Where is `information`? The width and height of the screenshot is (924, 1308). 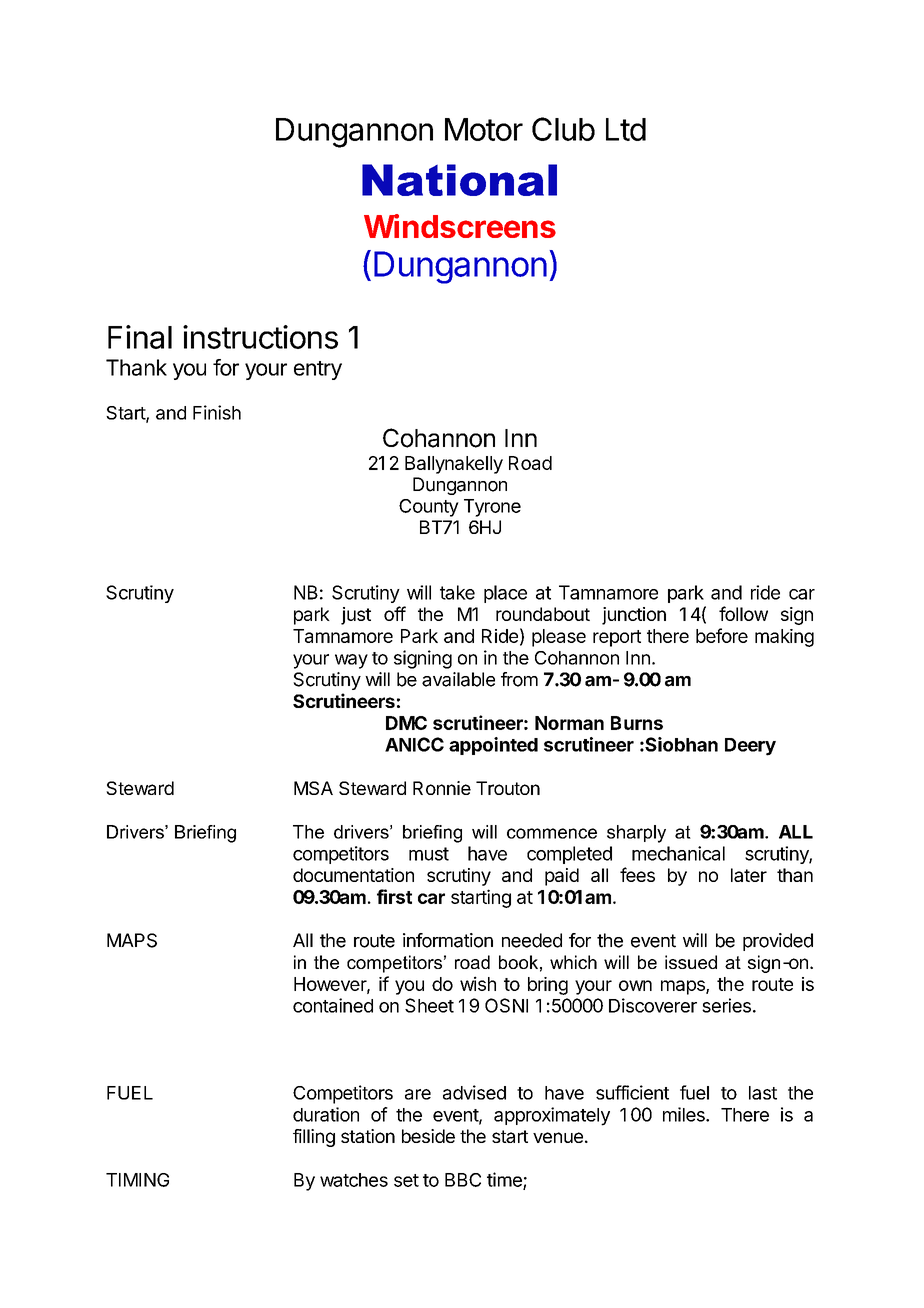
information is located at coordinates (448, 940).
